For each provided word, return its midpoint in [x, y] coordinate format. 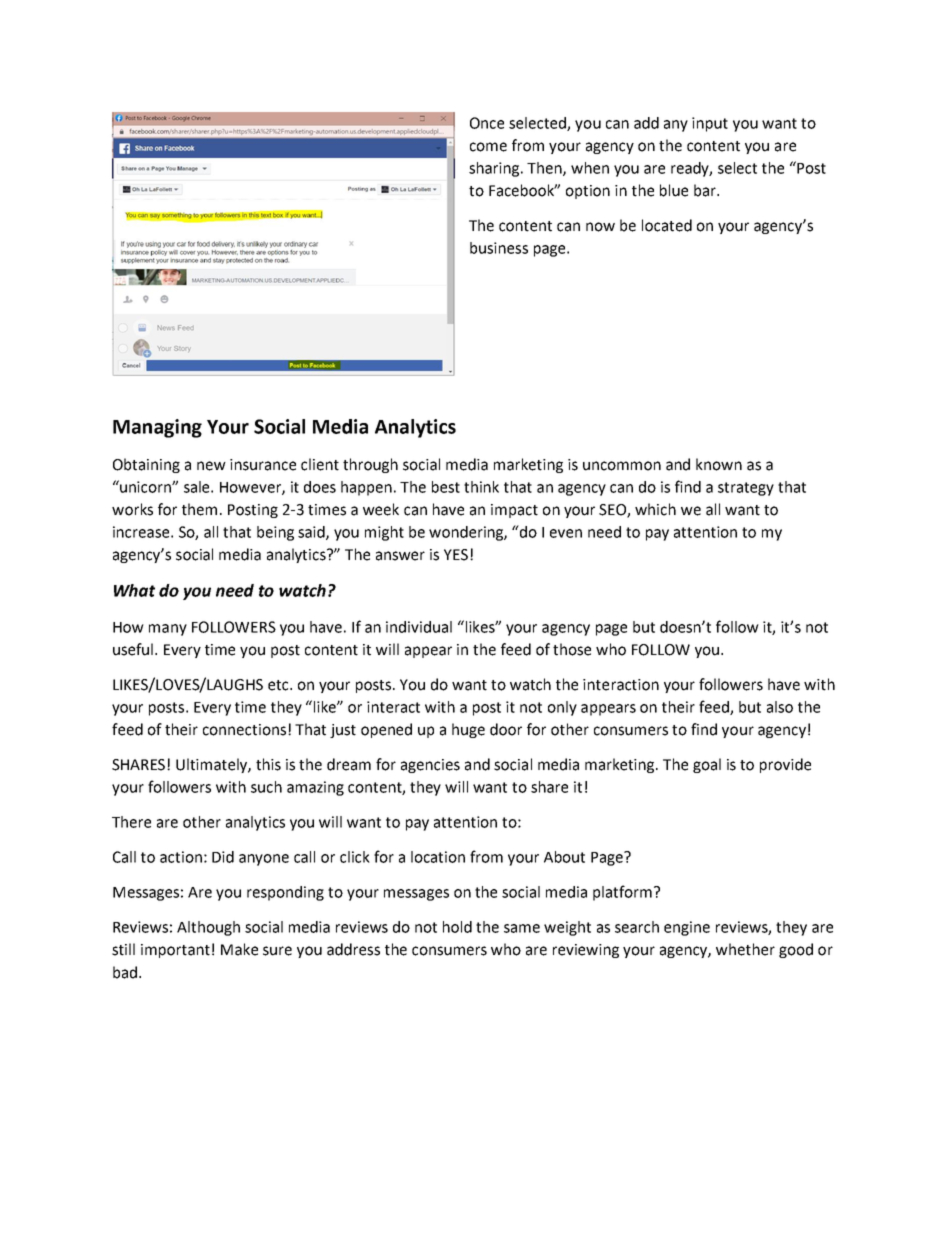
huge [468, 730]
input [710, 124]
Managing [157, 428]
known [719, 464]
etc [279, 685]
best [446, 487]
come [488, 147]
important [175, 951]
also [780, 707]
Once [487, 123]
